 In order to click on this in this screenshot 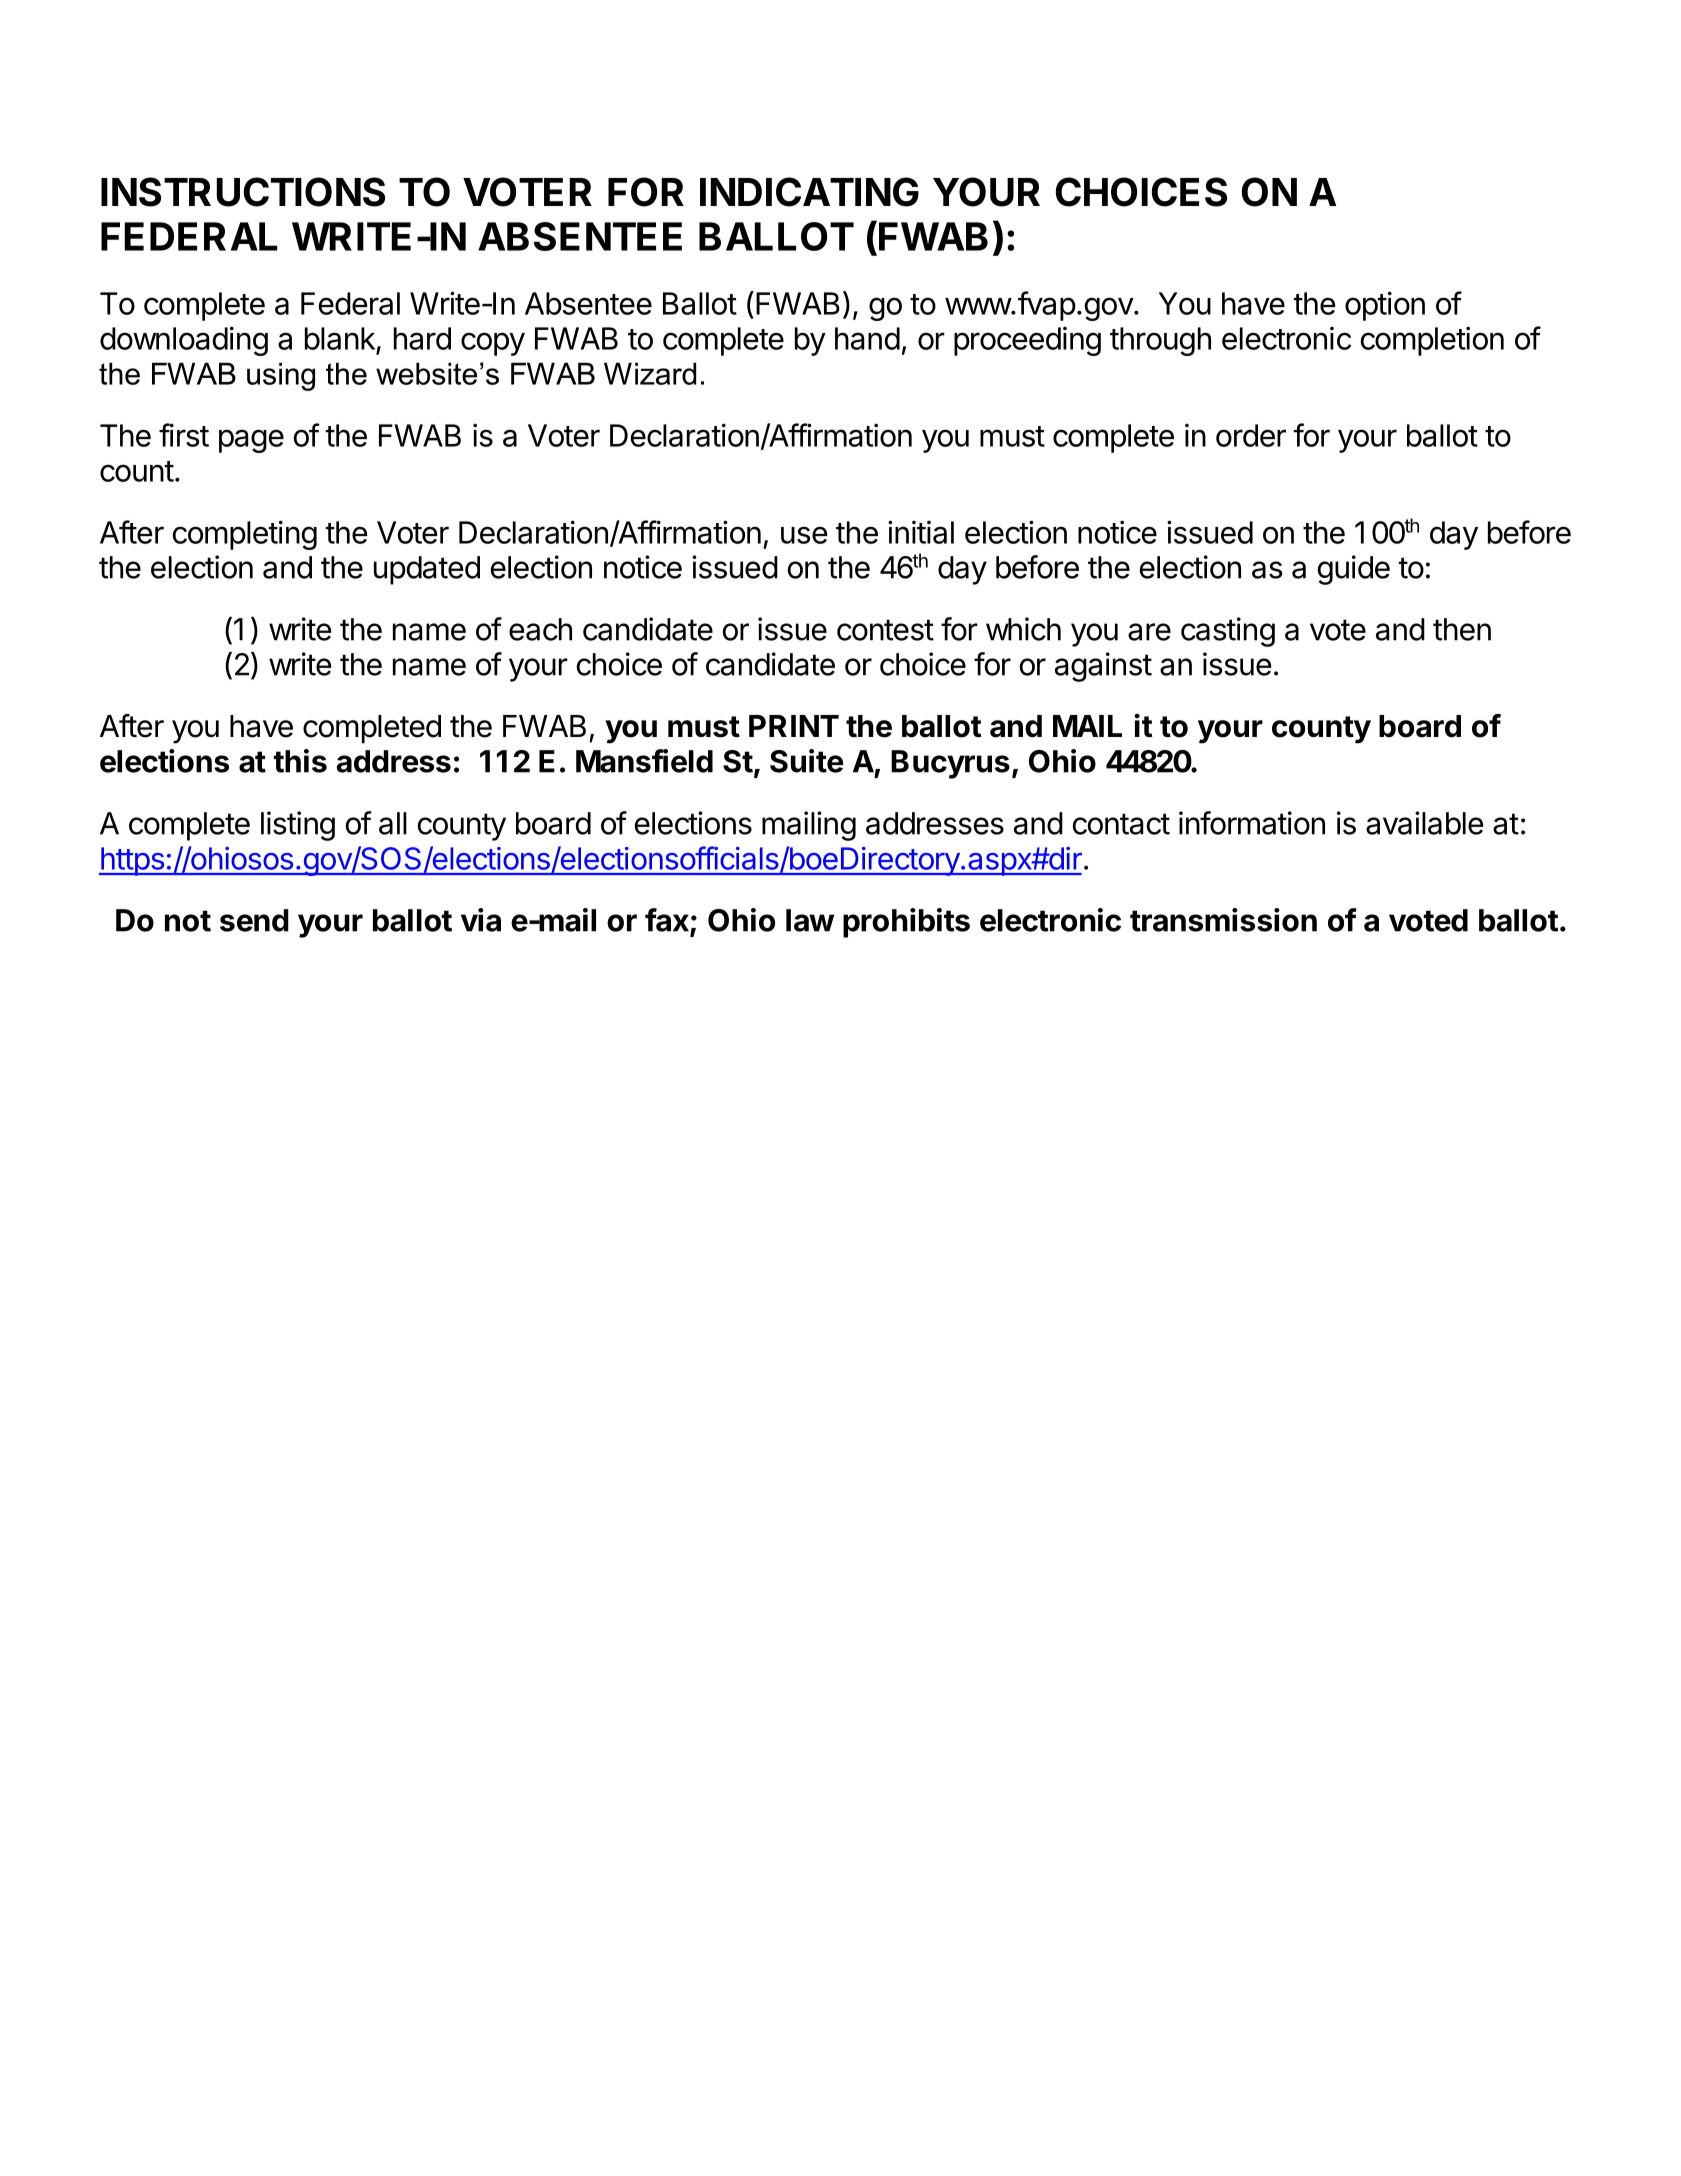, I will do `click(300, 761)`.
